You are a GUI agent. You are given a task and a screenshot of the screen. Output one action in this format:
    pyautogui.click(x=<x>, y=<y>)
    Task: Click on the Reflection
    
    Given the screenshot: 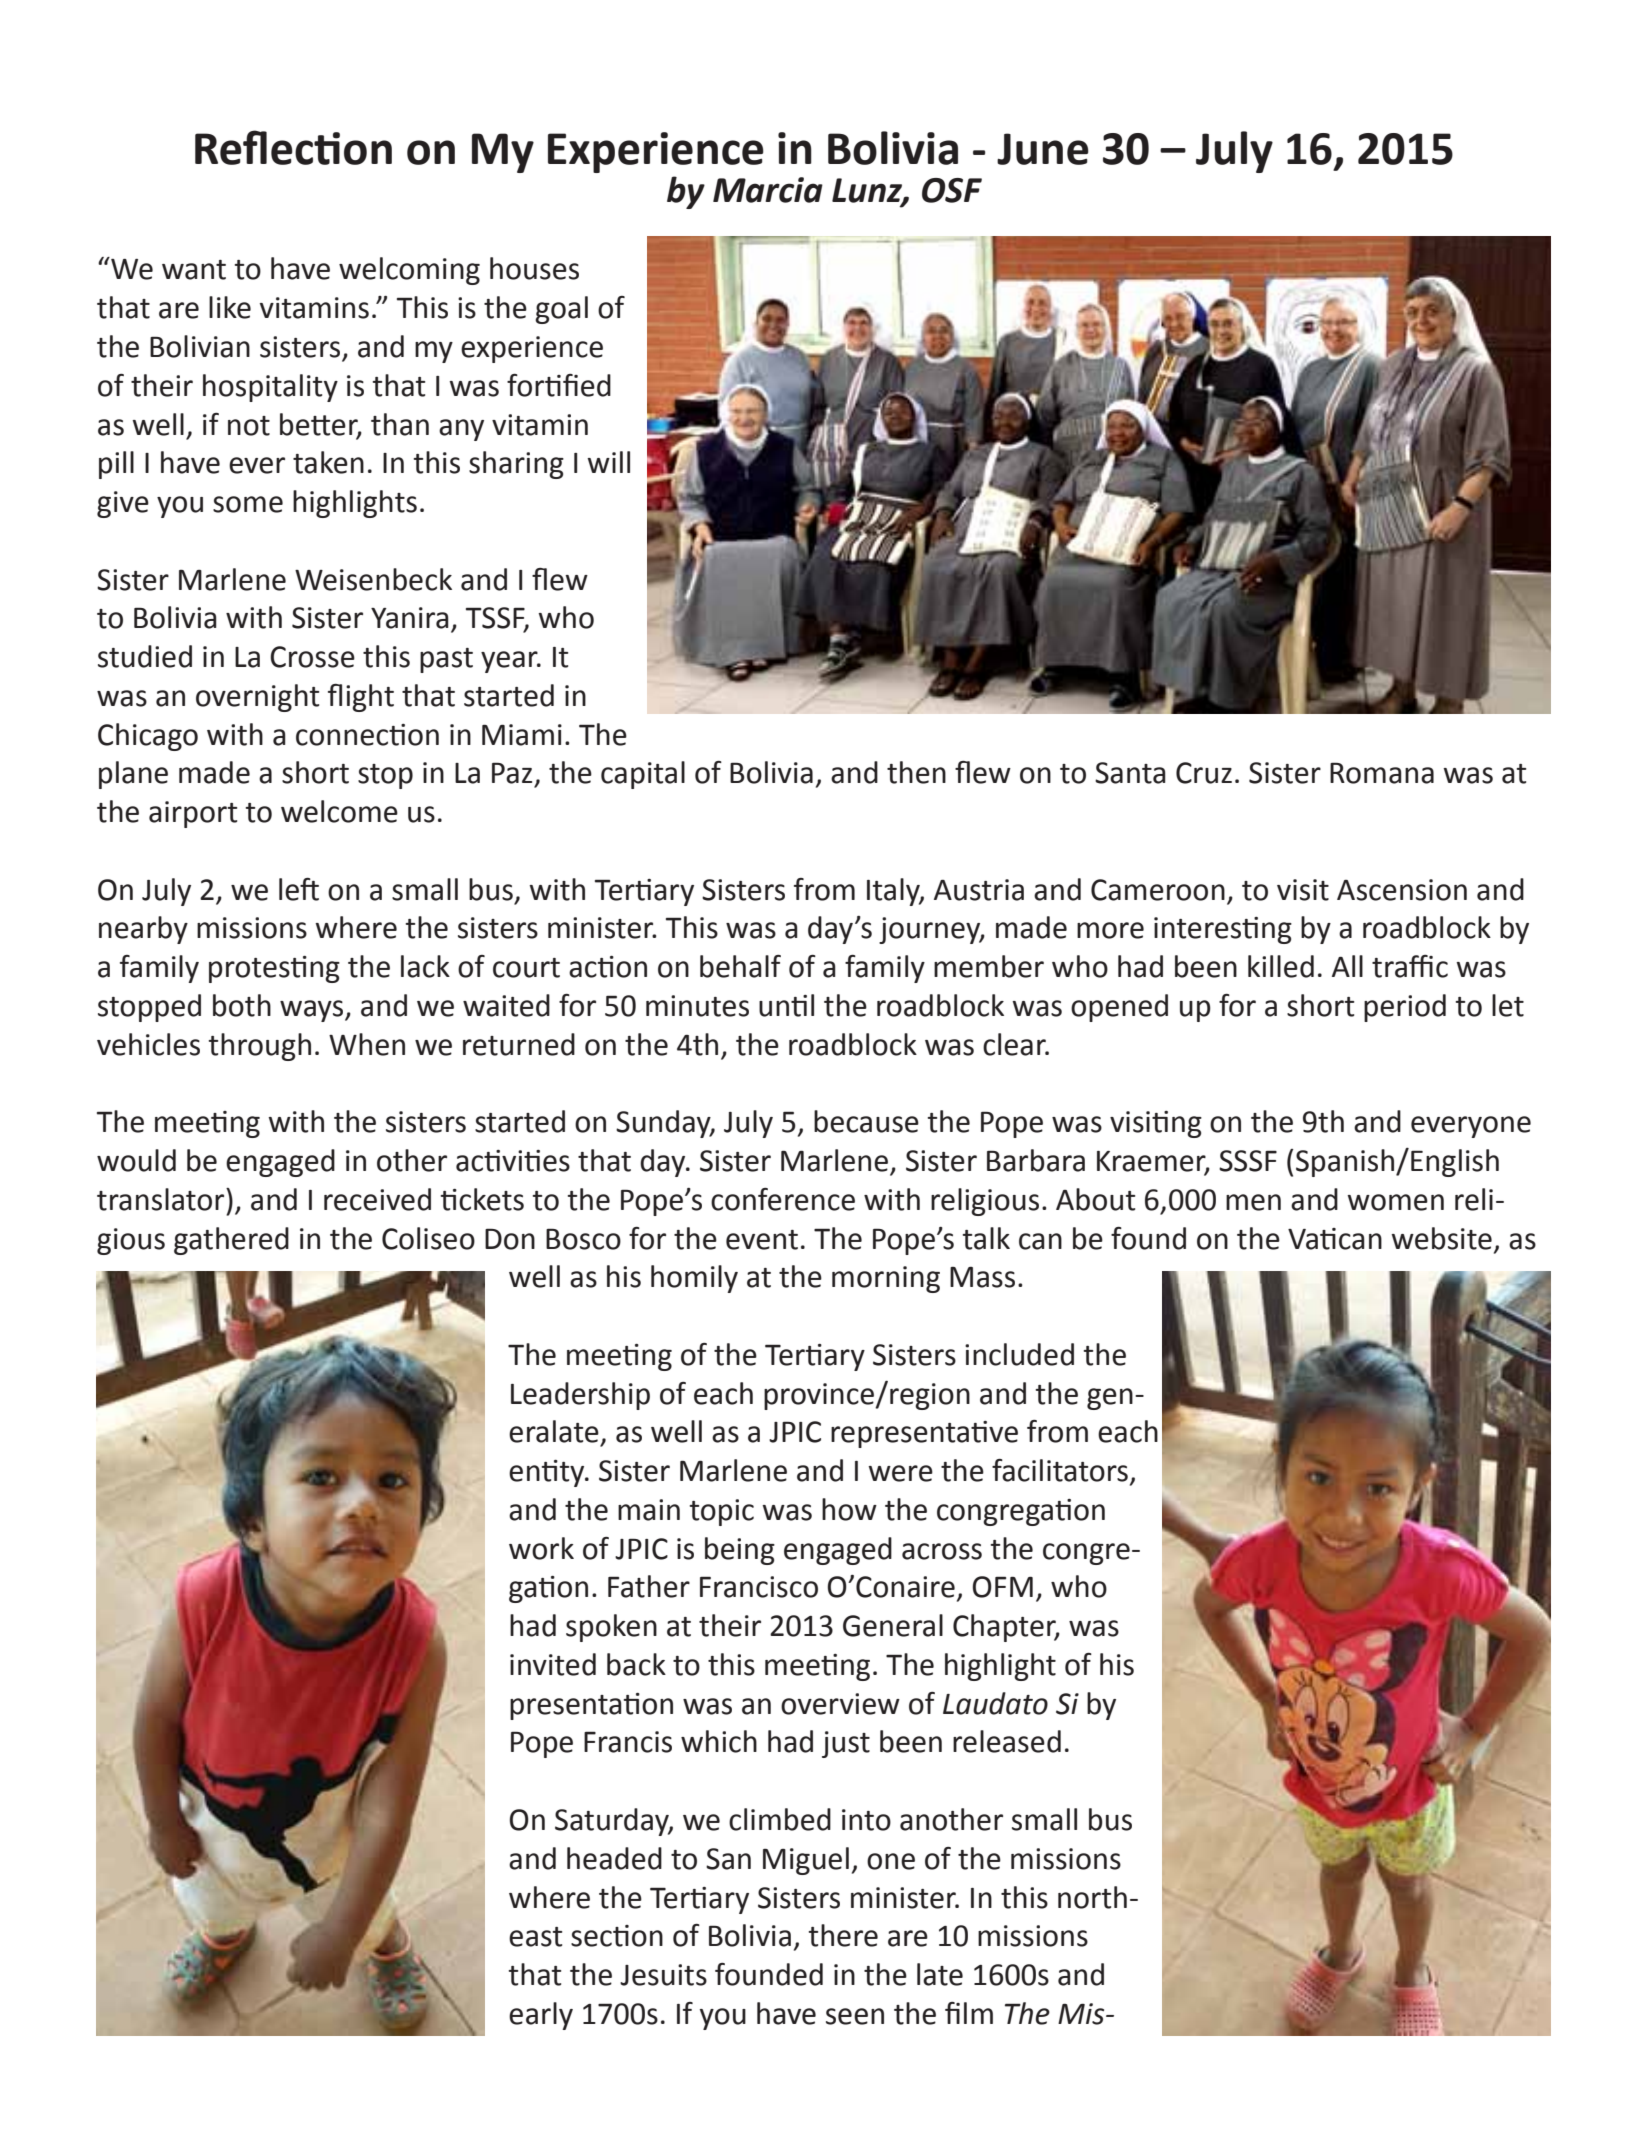 What is the action you would take?
    pyautogui.click(x=293, y=147)
